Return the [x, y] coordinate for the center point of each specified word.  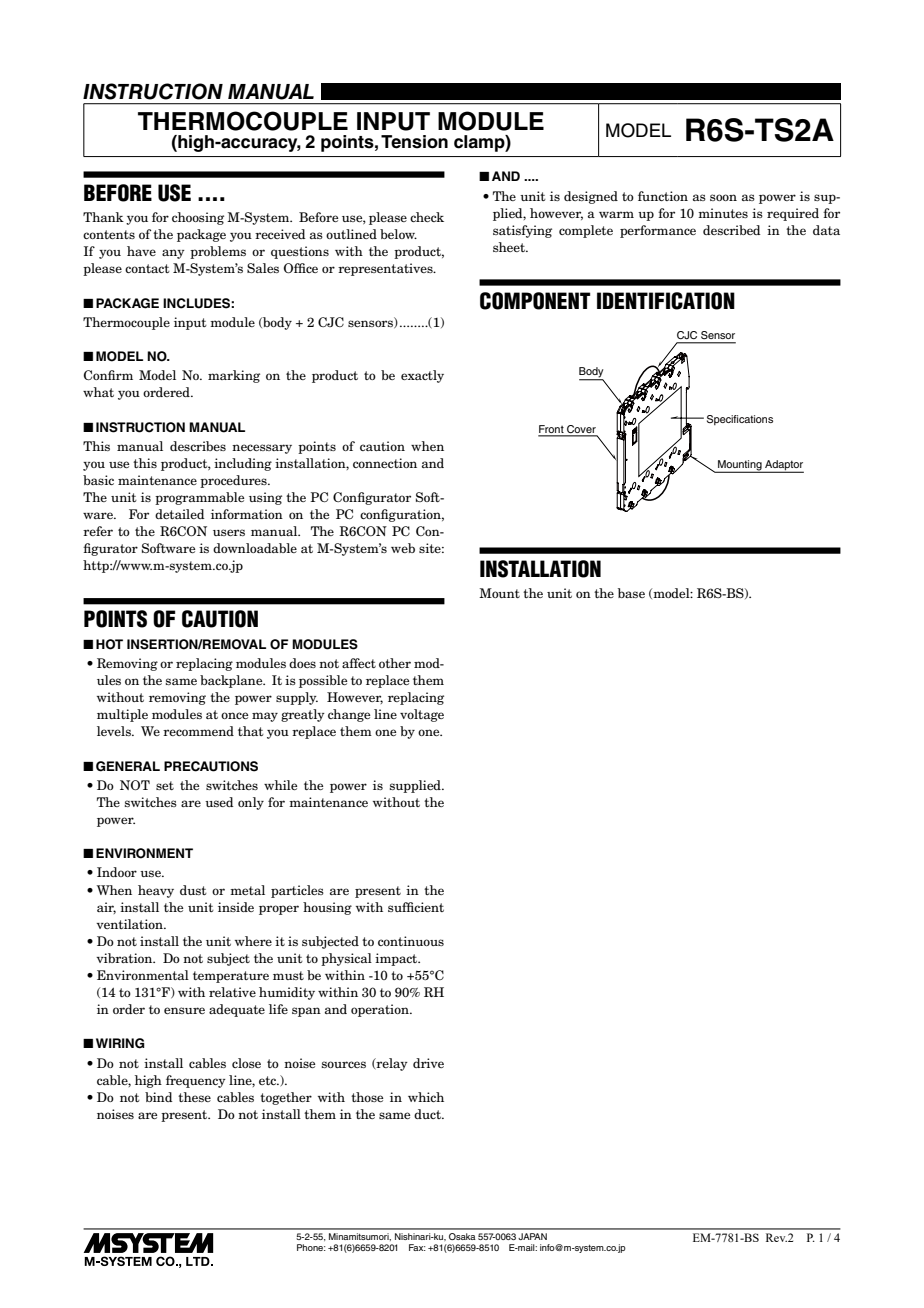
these [194, 1097]
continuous [411, 941]
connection [385, 463]
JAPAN [532, 1236]
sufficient [416, 907]
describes [198, 446]
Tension [414, 142]
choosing [198, 218]
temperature [231, 977]
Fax [417, 1247]
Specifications [740, 420]
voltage [422, 715]
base [631, 593]
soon [723, 197]
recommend [198, 731]
